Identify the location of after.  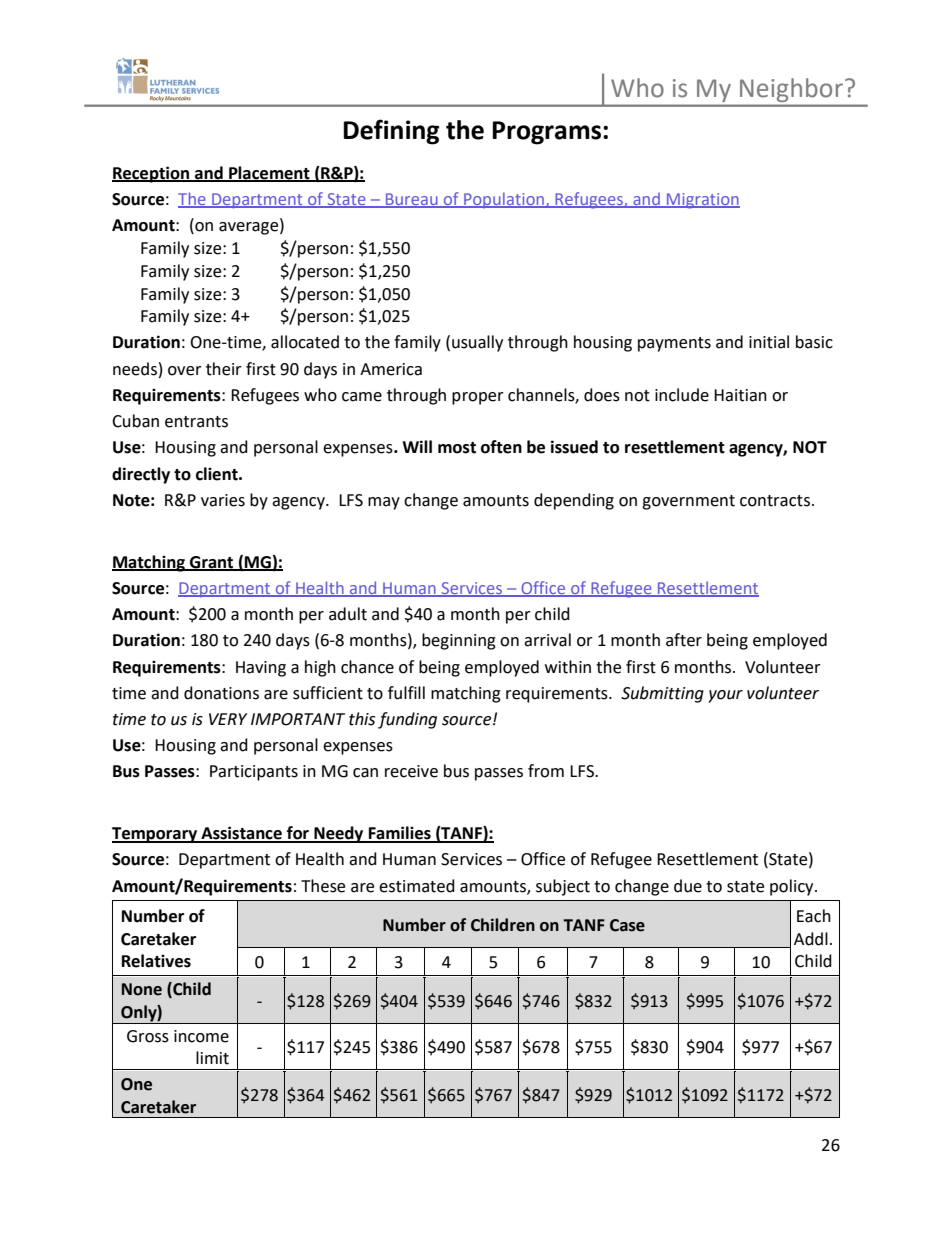
(684, 640).
